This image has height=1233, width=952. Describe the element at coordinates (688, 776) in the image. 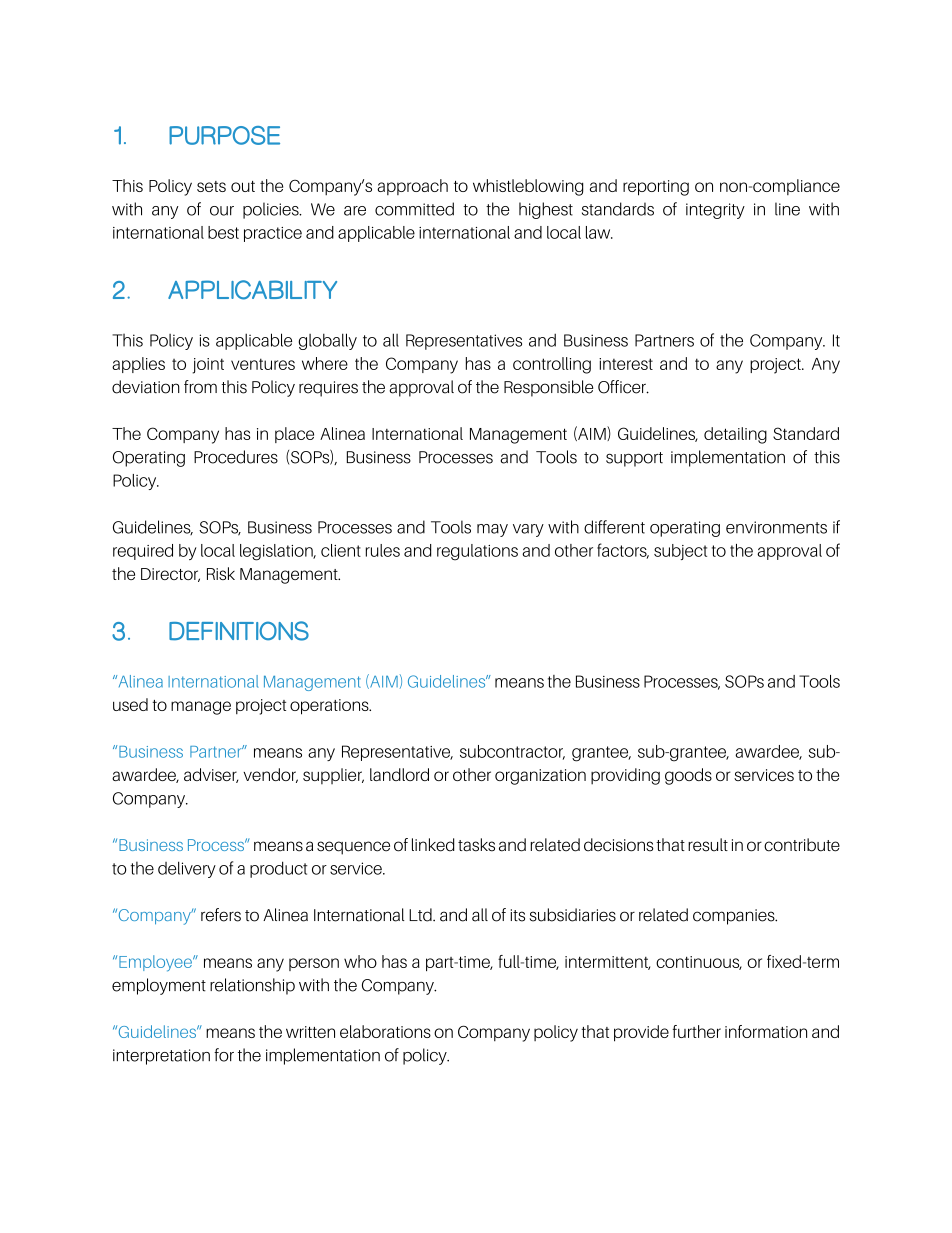

I see `goods` at that location.
